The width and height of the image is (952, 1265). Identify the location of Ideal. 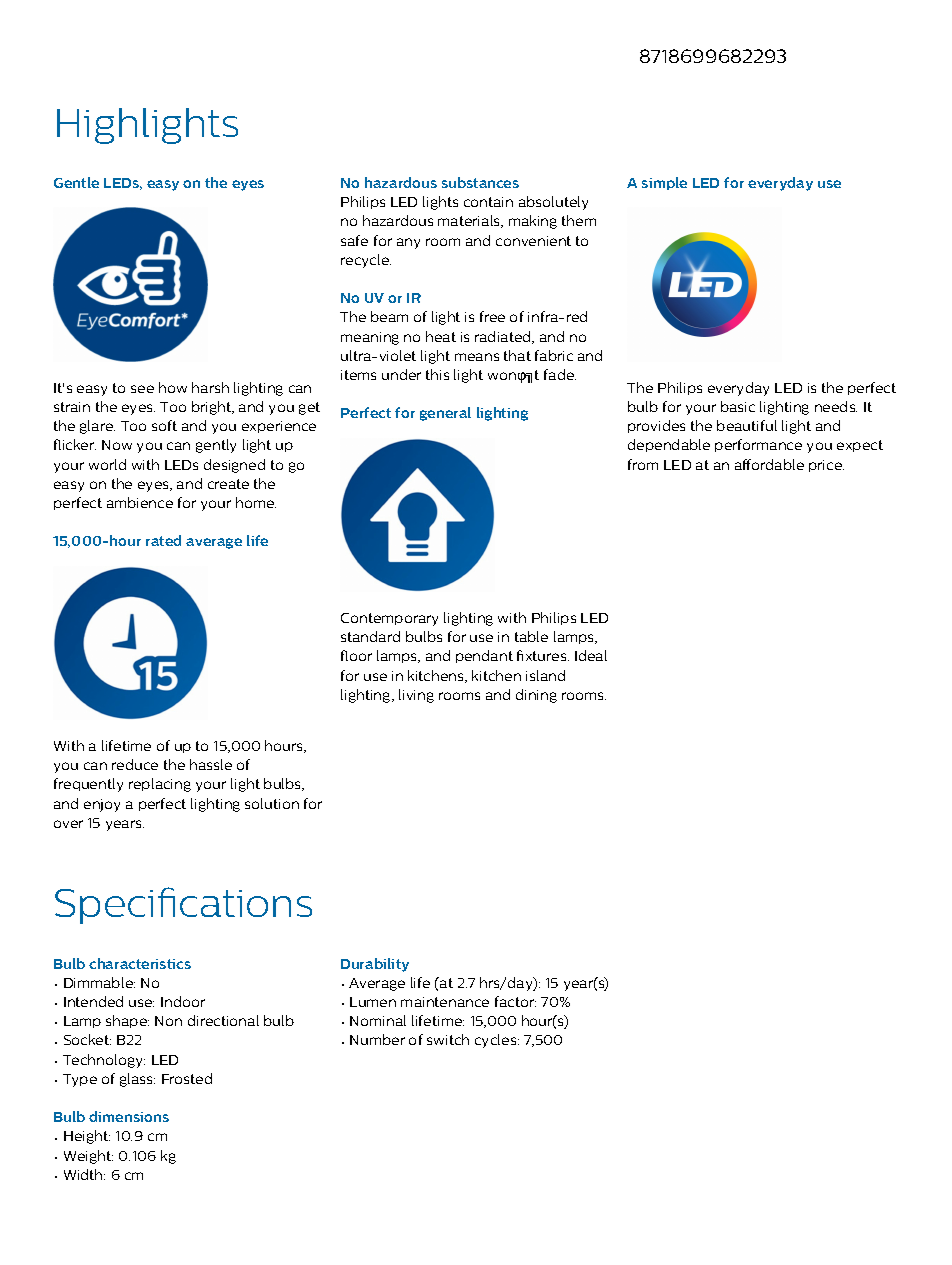
(591, 655).
